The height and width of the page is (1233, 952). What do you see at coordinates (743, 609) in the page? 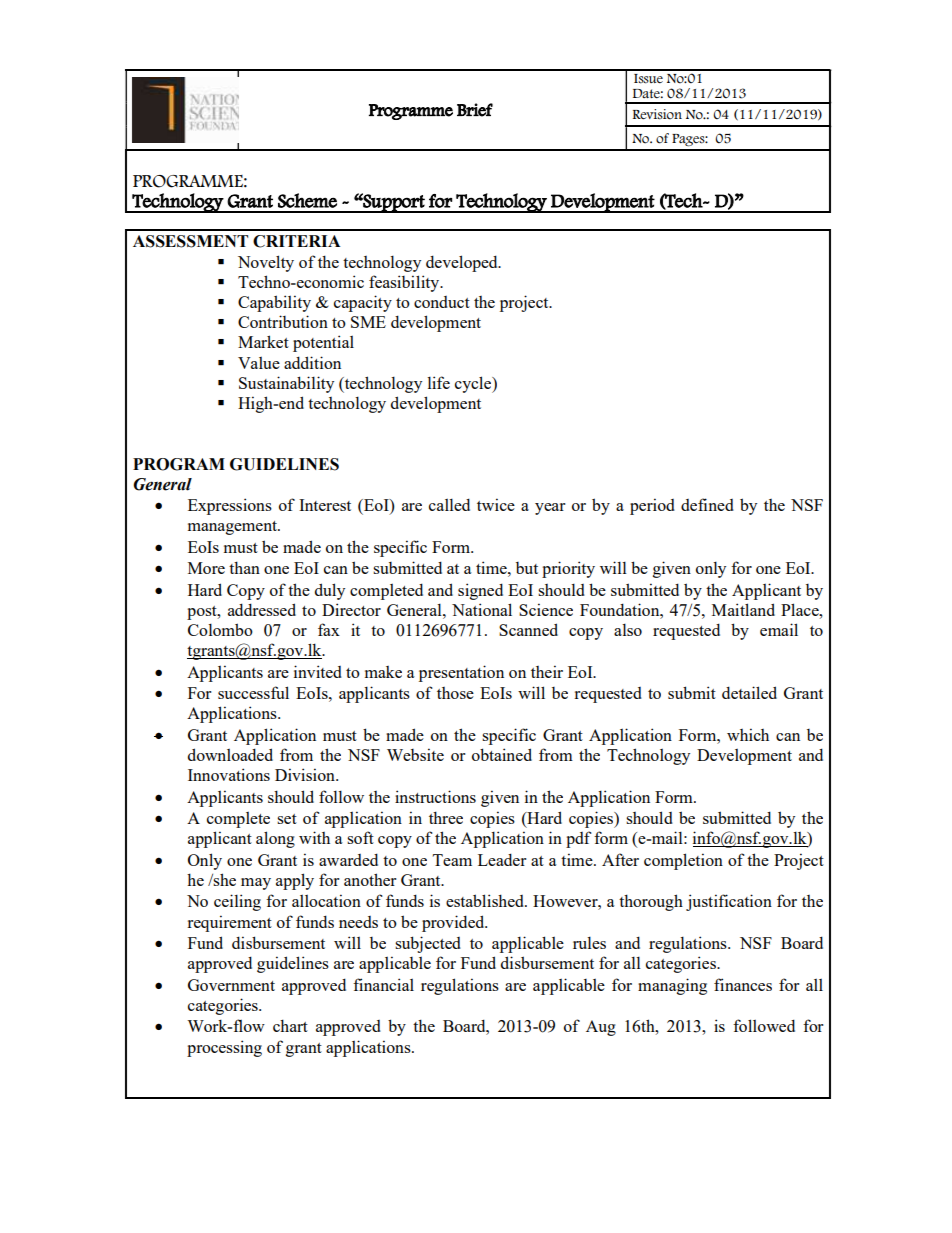
I see `Maitland` at bounding box center [743, 609].
